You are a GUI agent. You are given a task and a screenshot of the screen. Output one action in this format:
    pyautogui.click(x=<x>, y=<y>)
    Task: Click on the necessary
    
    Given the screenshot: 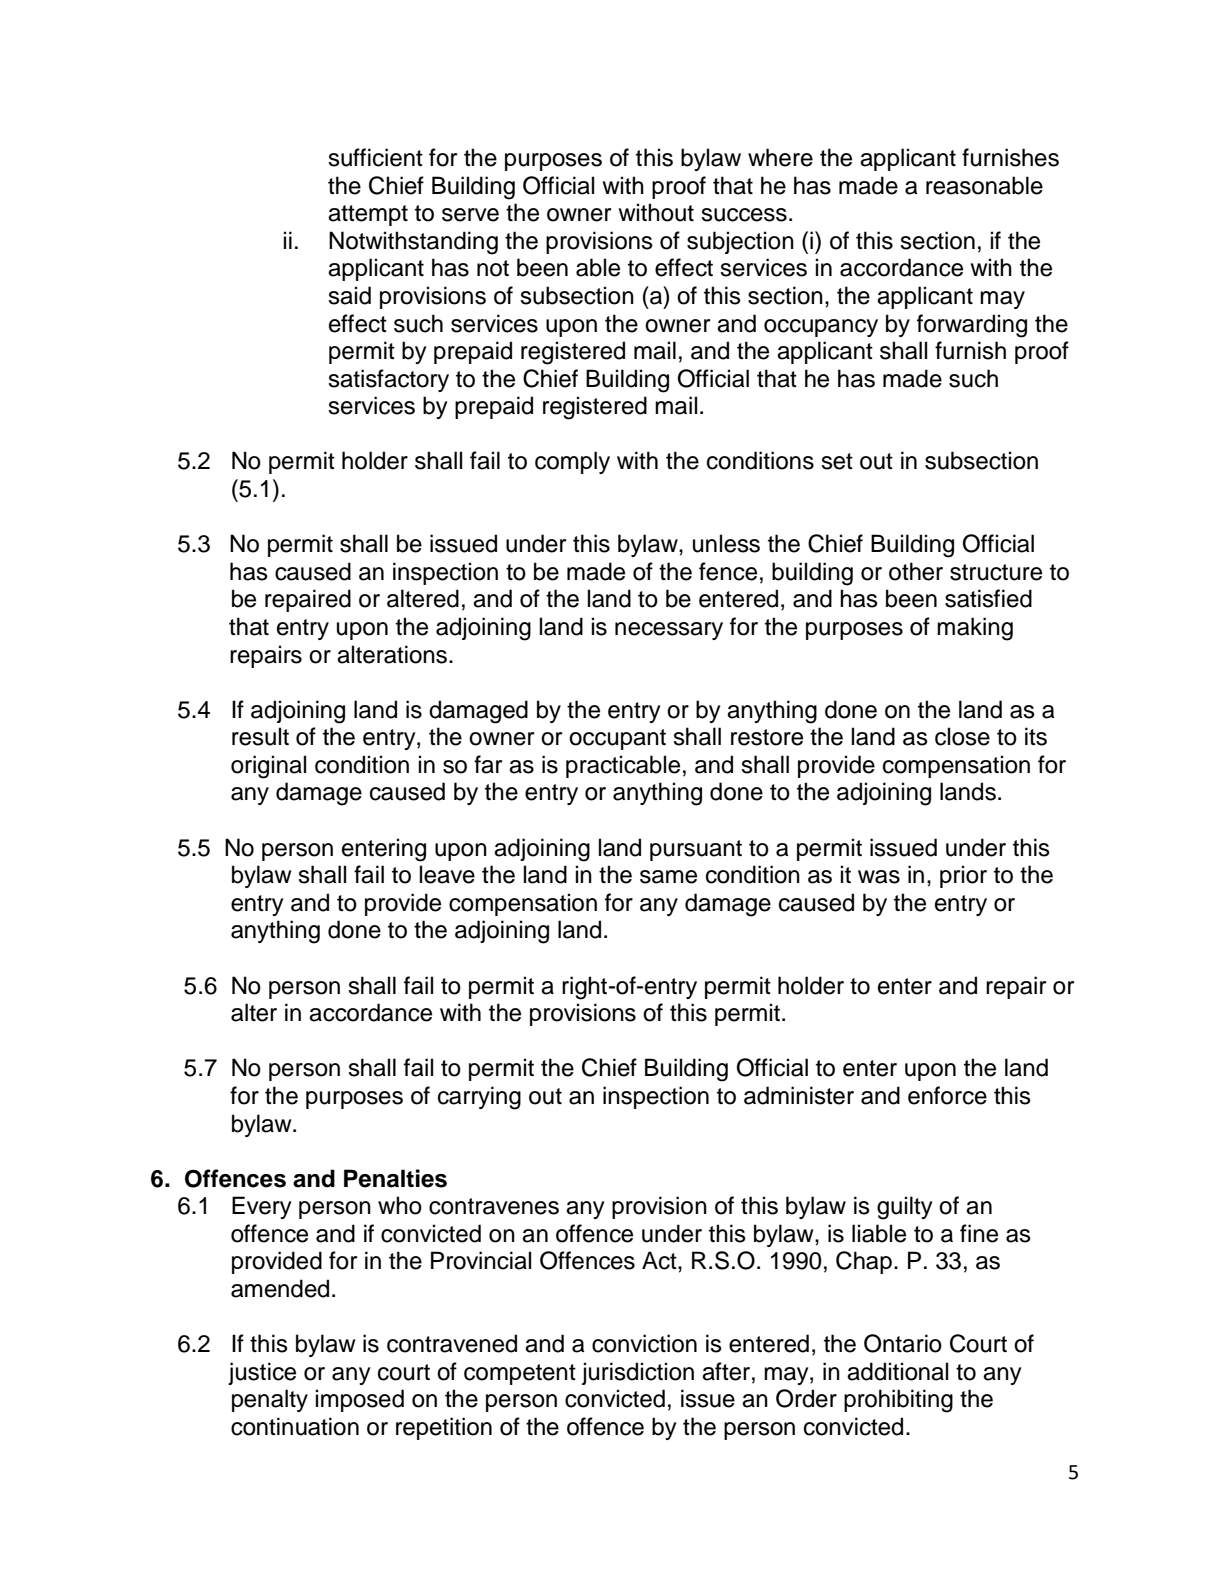 What is the action you would take?
    pyautogui.click(x=669, y=631)
